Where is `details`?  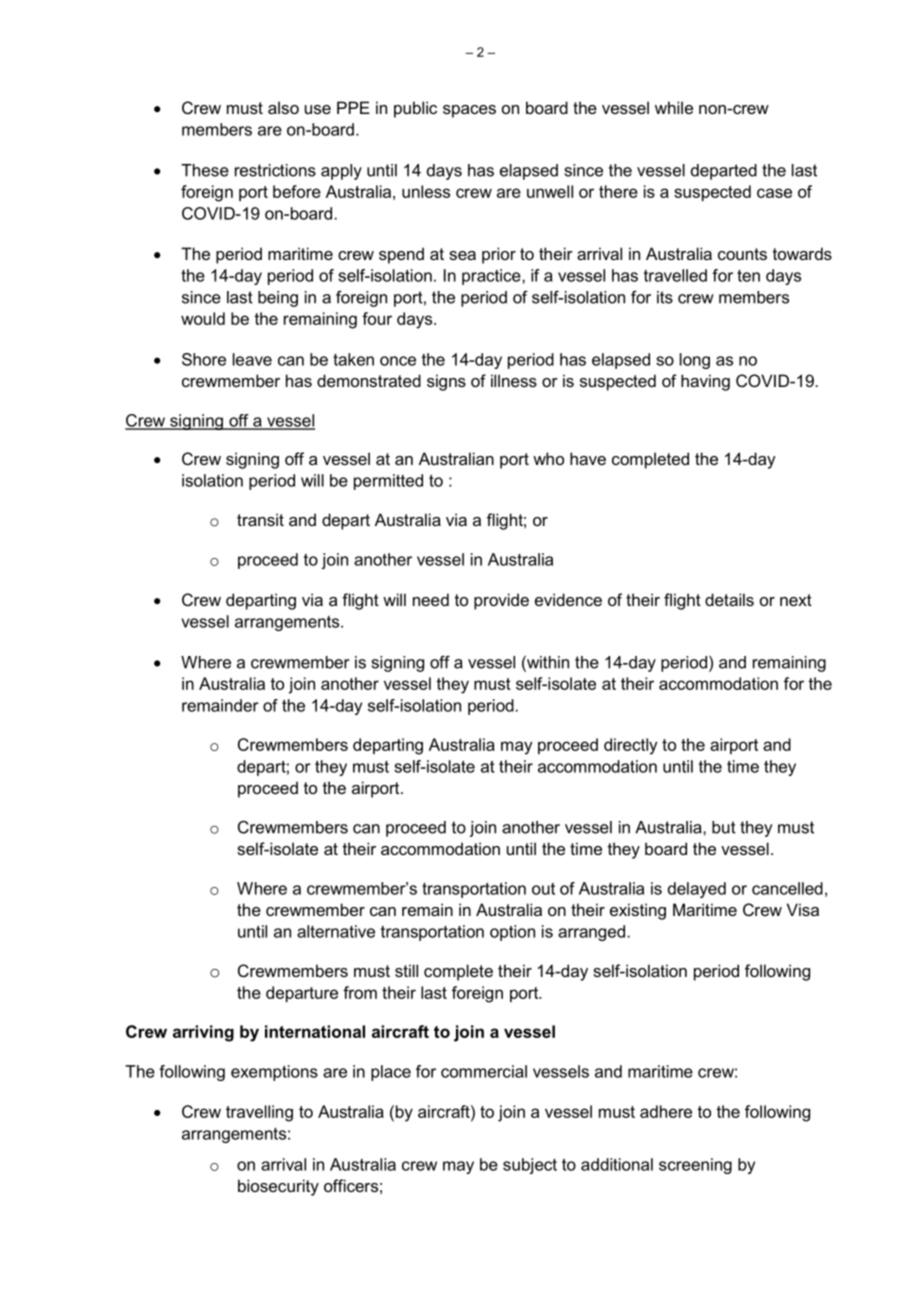
details is located at coordinates (729, 599).
